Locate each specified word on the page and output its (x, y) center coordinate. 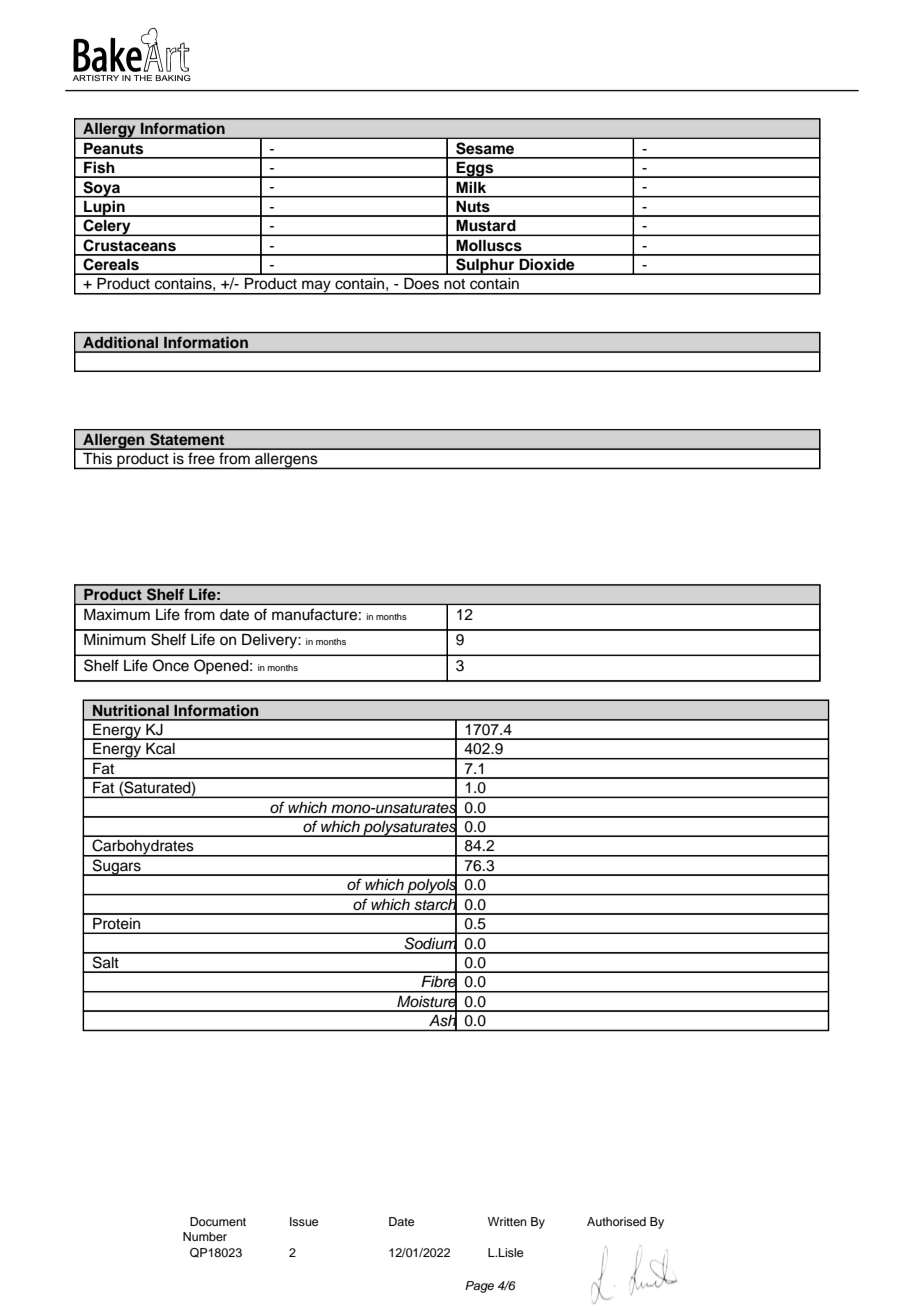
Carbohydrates (143, 848)
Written (507, 1221)
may (316, 287)
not (454, 284)
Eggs (475, 170)
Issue (304, 1221)
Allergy (109, 130)
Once (171, 665)
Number (205, 1236)
